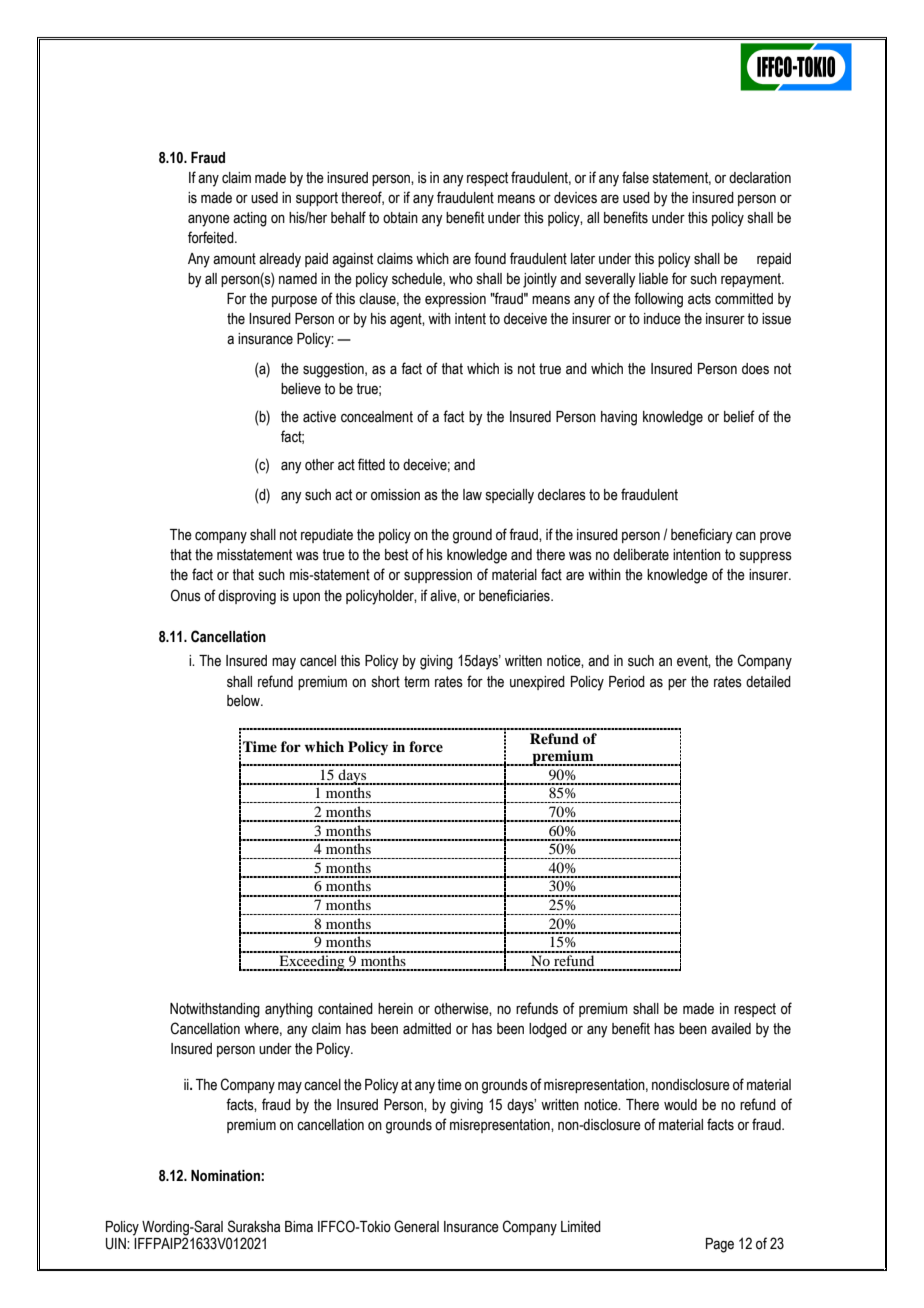 The image size is (924, 1308). I want to click on Page, so click(720, 1245).
